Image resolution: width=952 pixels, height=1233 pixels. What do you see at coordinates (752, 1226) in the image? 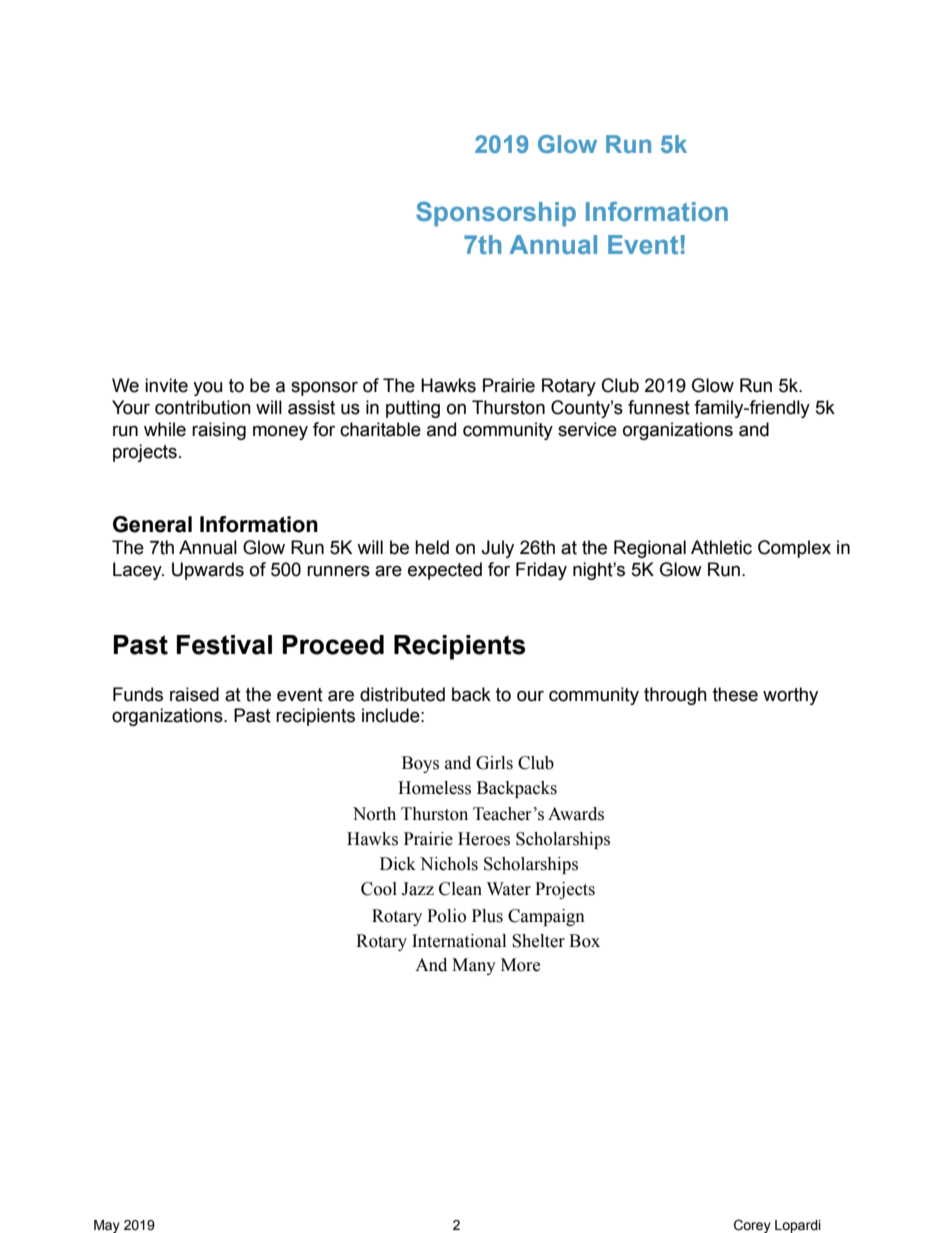
I see `Corey` at bounding box center [752, 1226].
